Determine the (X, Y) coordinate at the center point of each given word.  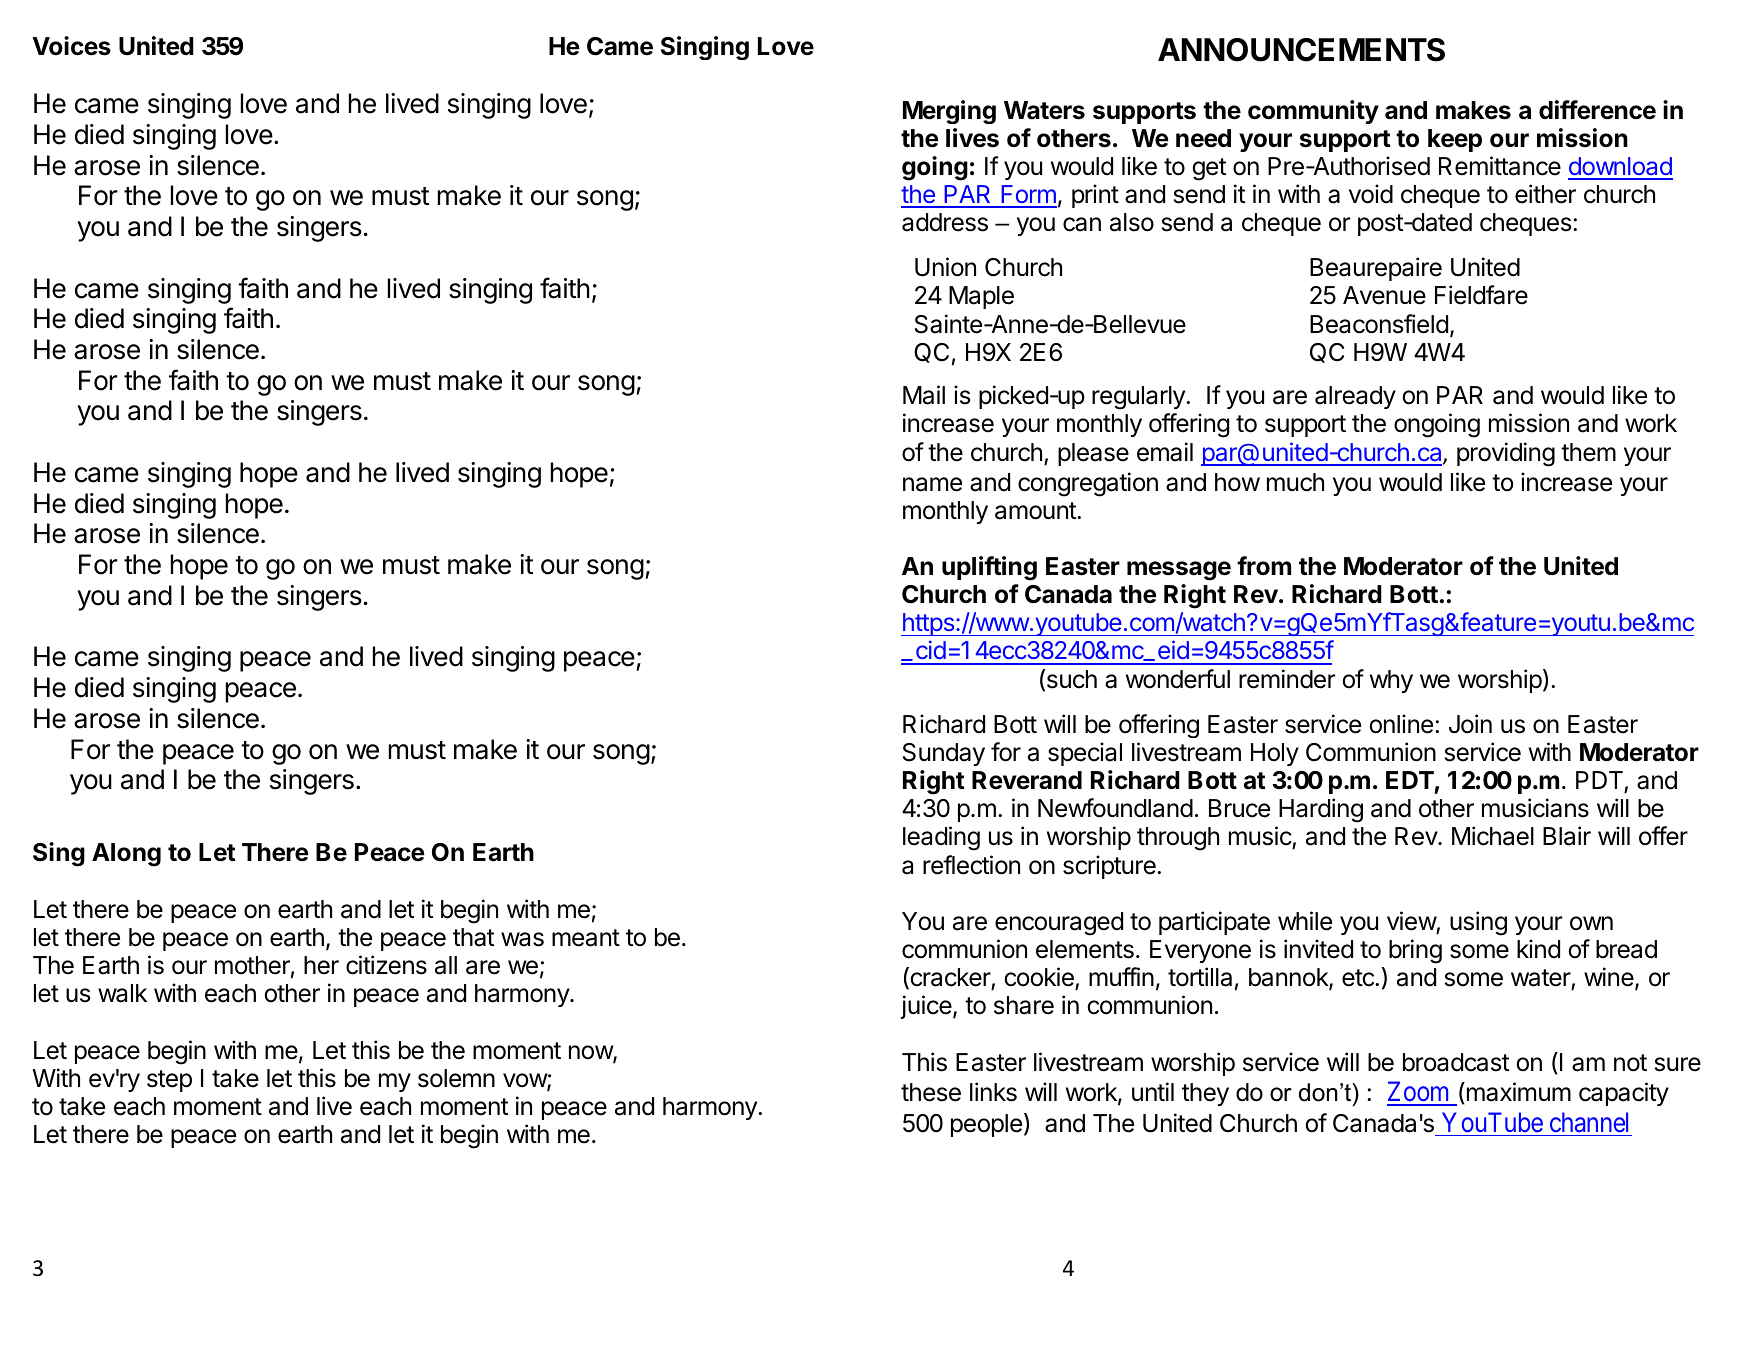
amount (1036, 511)
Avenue (1384, 295)
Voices (71, 46)
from (1264, 565)
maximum (1517, 1093)
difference (1597, 110)
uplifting (989, 568)
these (931, 1092)
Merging (949, 112)
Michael (1493, 836)
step (169, 1081)
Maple (981, 297)
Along (126, 855)
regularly (1139, 398)
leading (941, 838)
